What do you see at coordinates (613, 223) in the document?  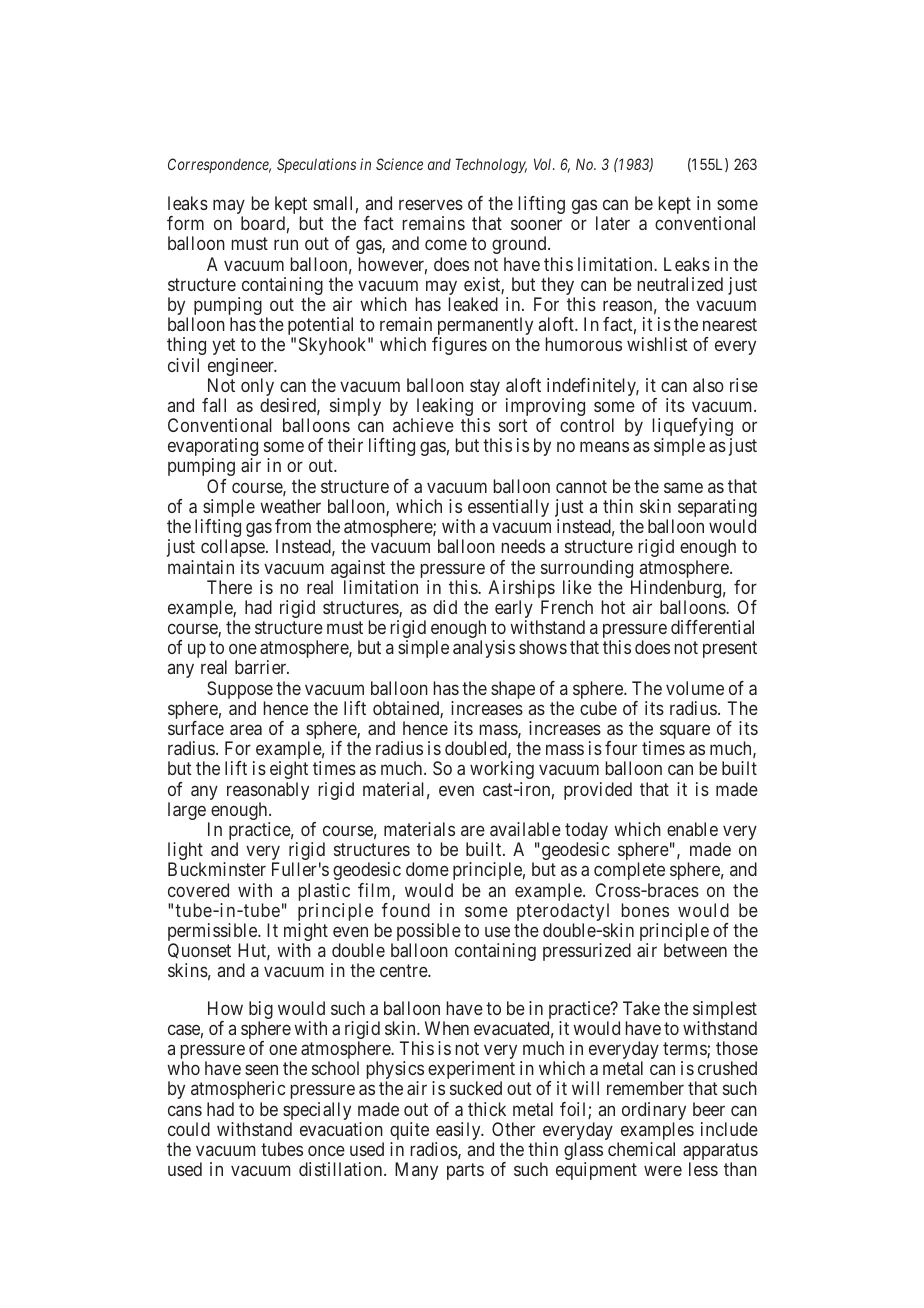 I see `later` at bounding box center [613, 223].
